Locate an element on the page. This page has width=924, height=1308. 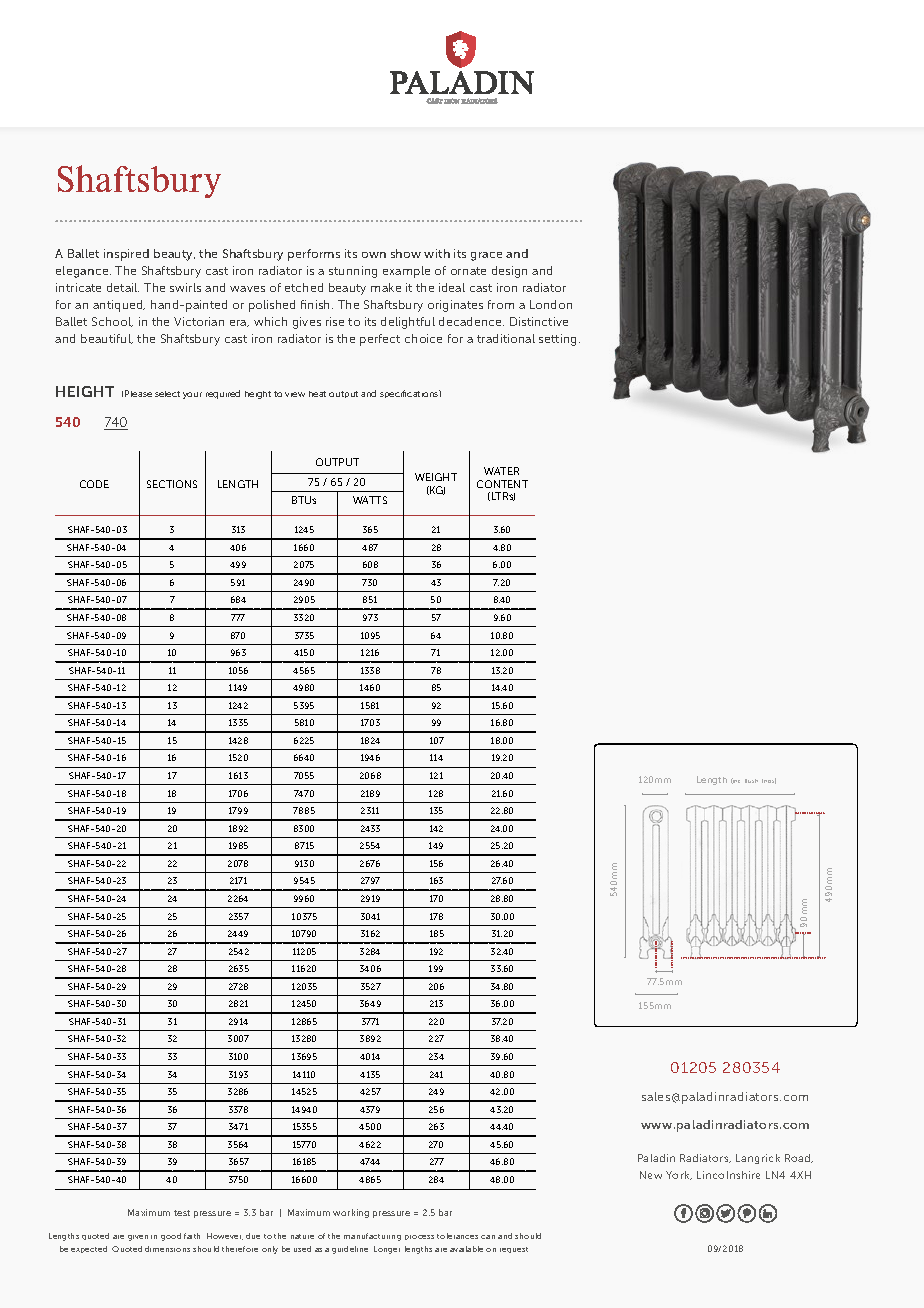
Road is located at coordinates (799, 1158).
